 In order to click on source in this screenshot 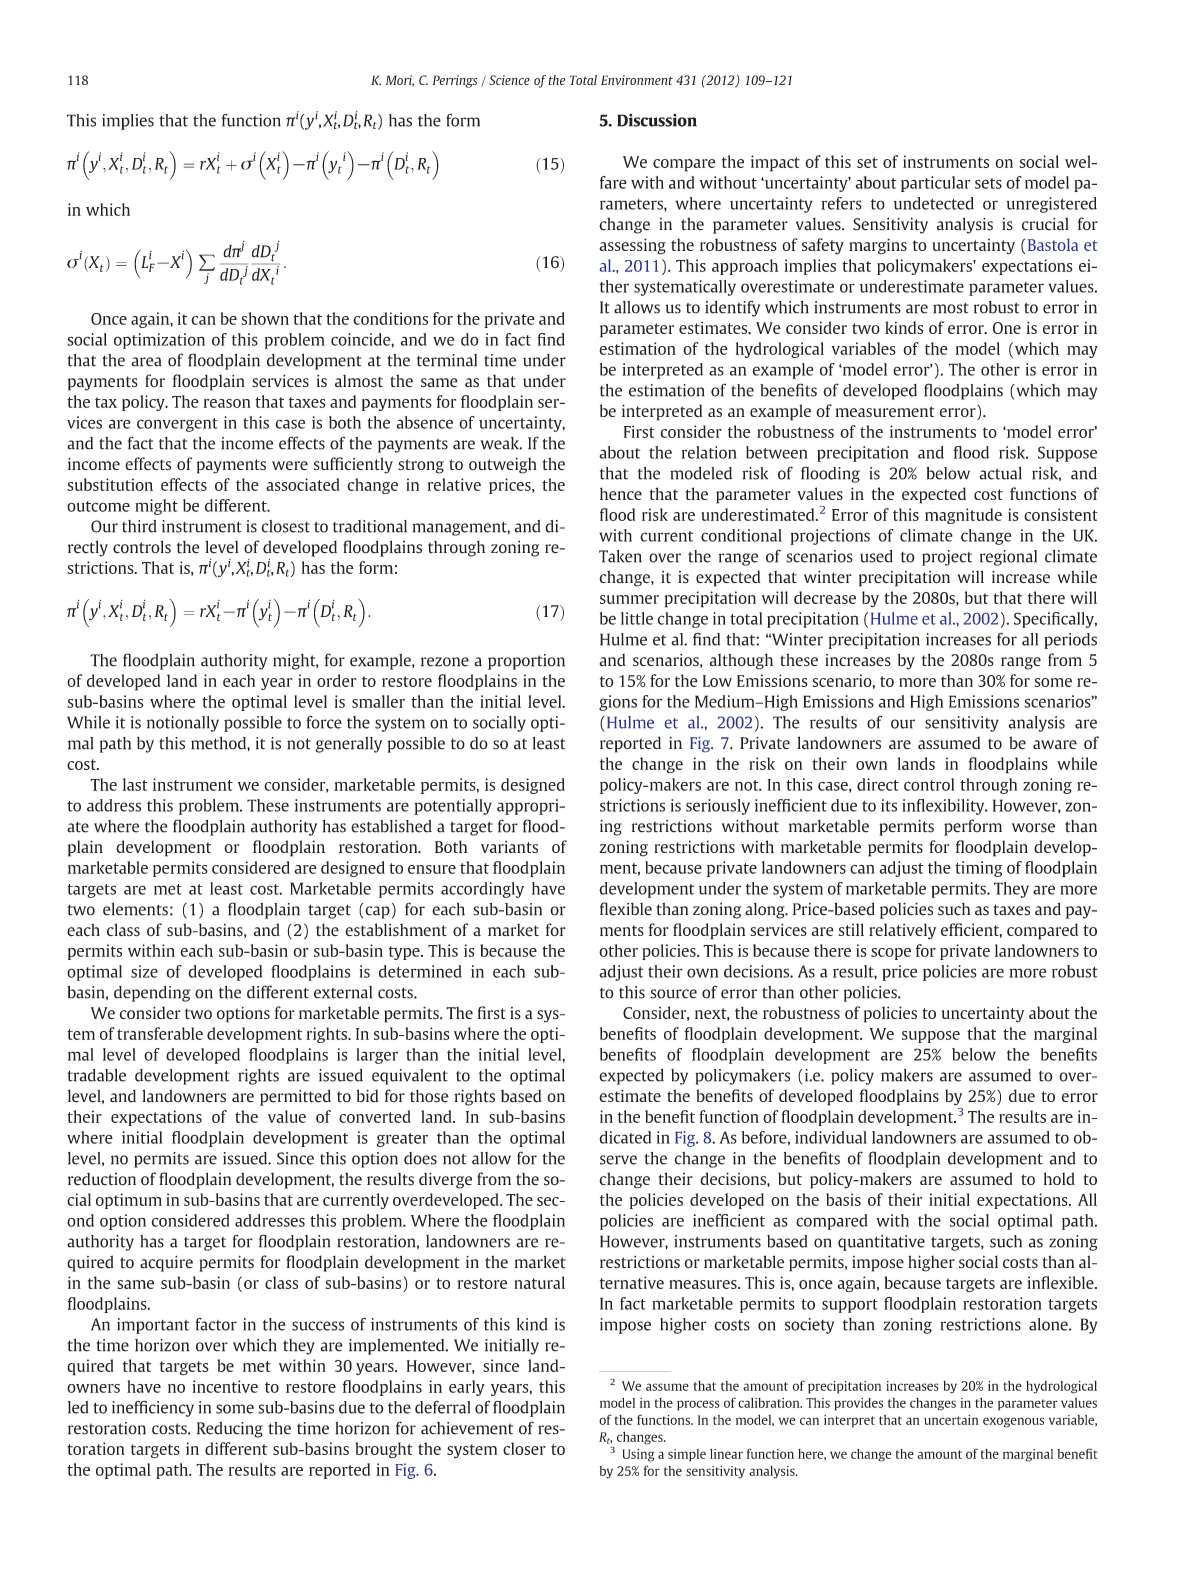, I will do `click(673, 994)`.
